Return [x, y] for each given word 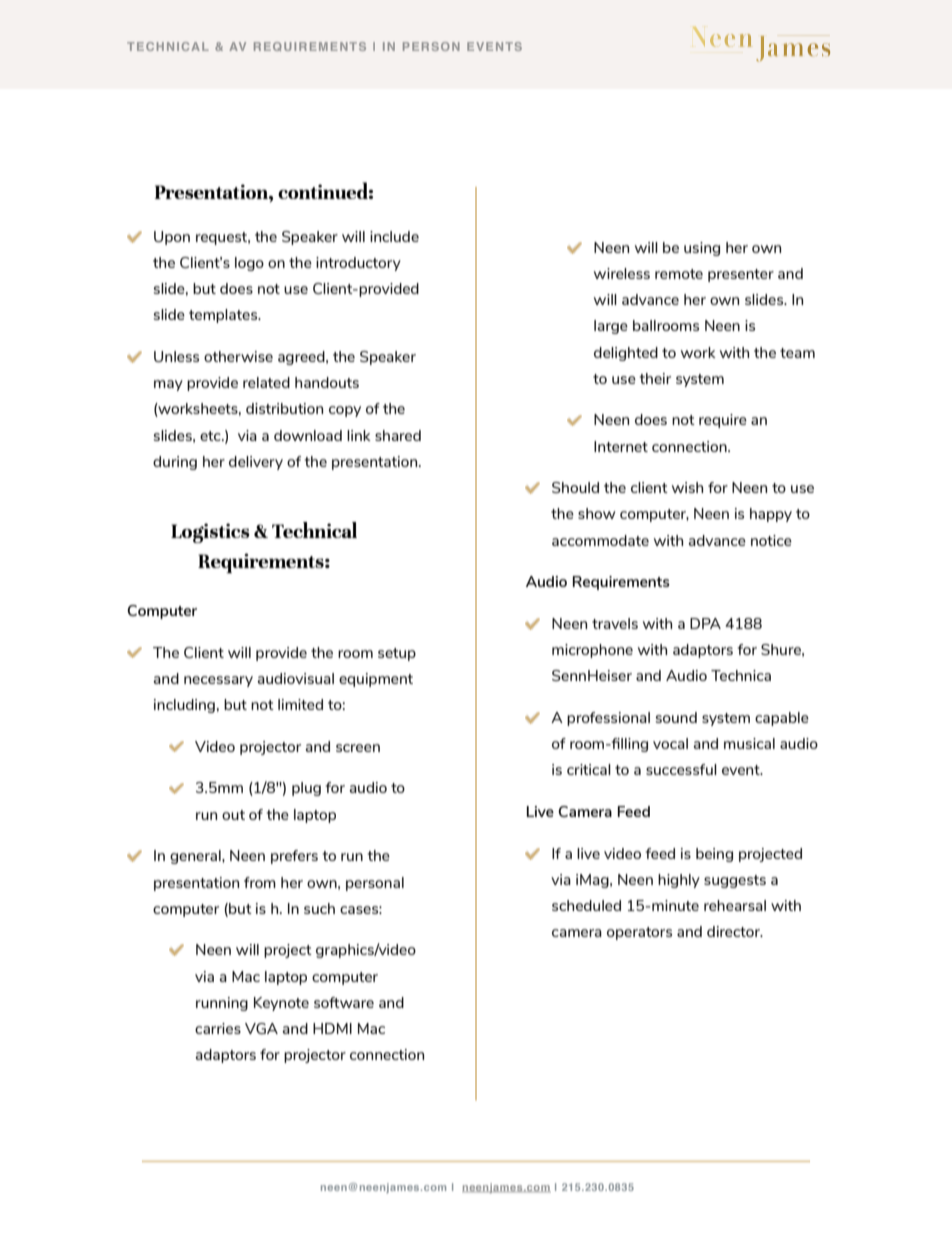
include [394, 236]
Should [575, 487]
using [702, 249]
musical [749, 743]
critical [589, 769]
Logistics [210, 533]
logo [249, 264]
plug [306, 789]
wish [687, 487]
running [222, 1004]
